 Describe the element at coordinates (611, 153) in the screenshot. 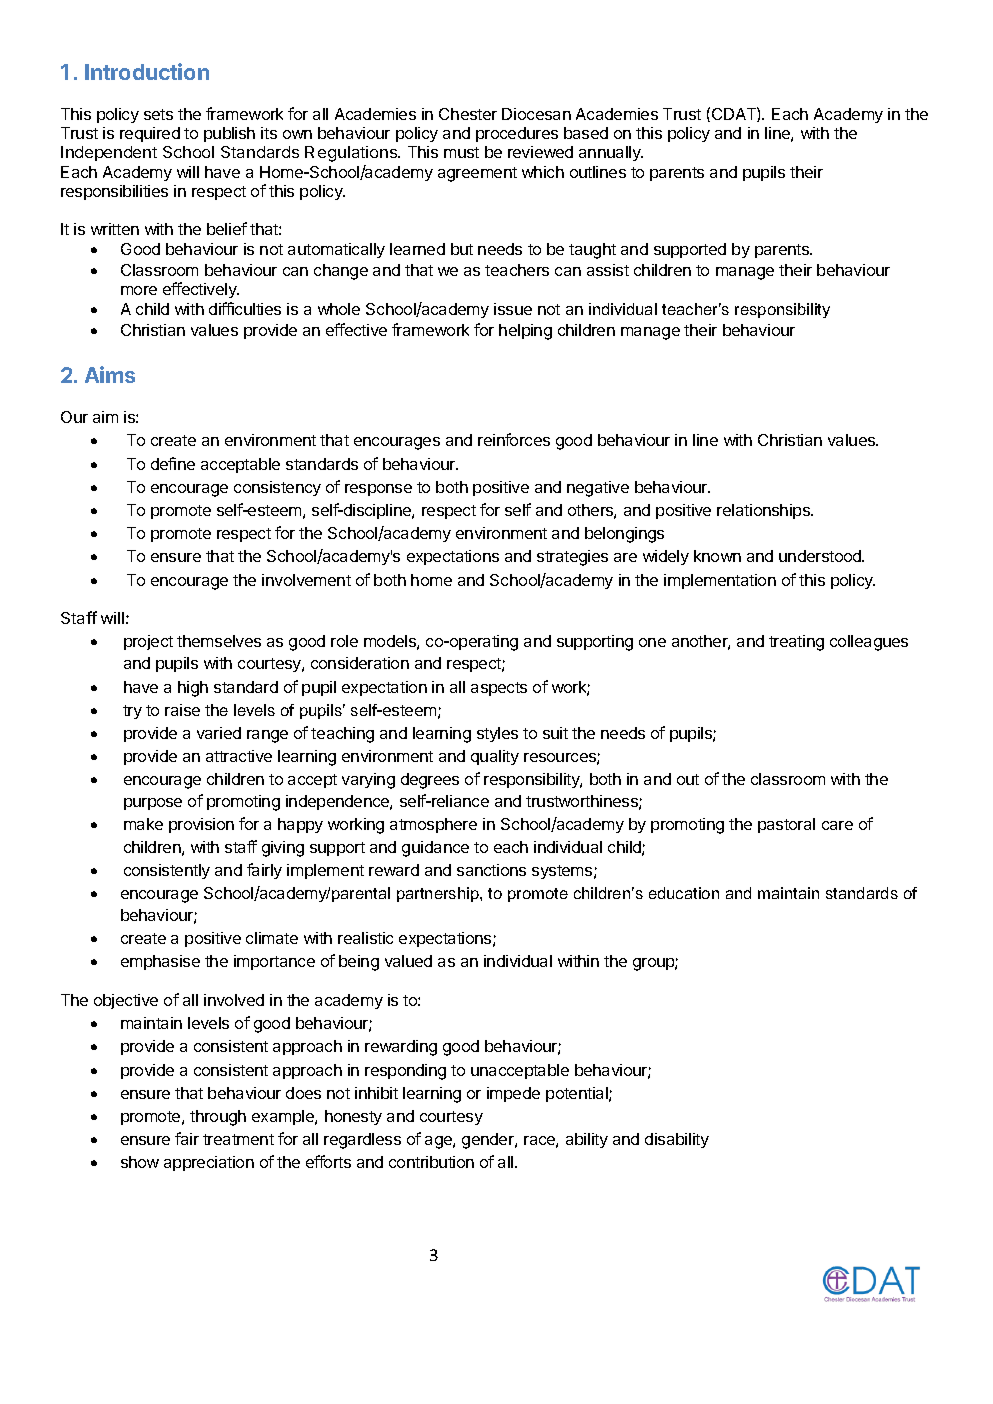

I see `annually` at that location.
